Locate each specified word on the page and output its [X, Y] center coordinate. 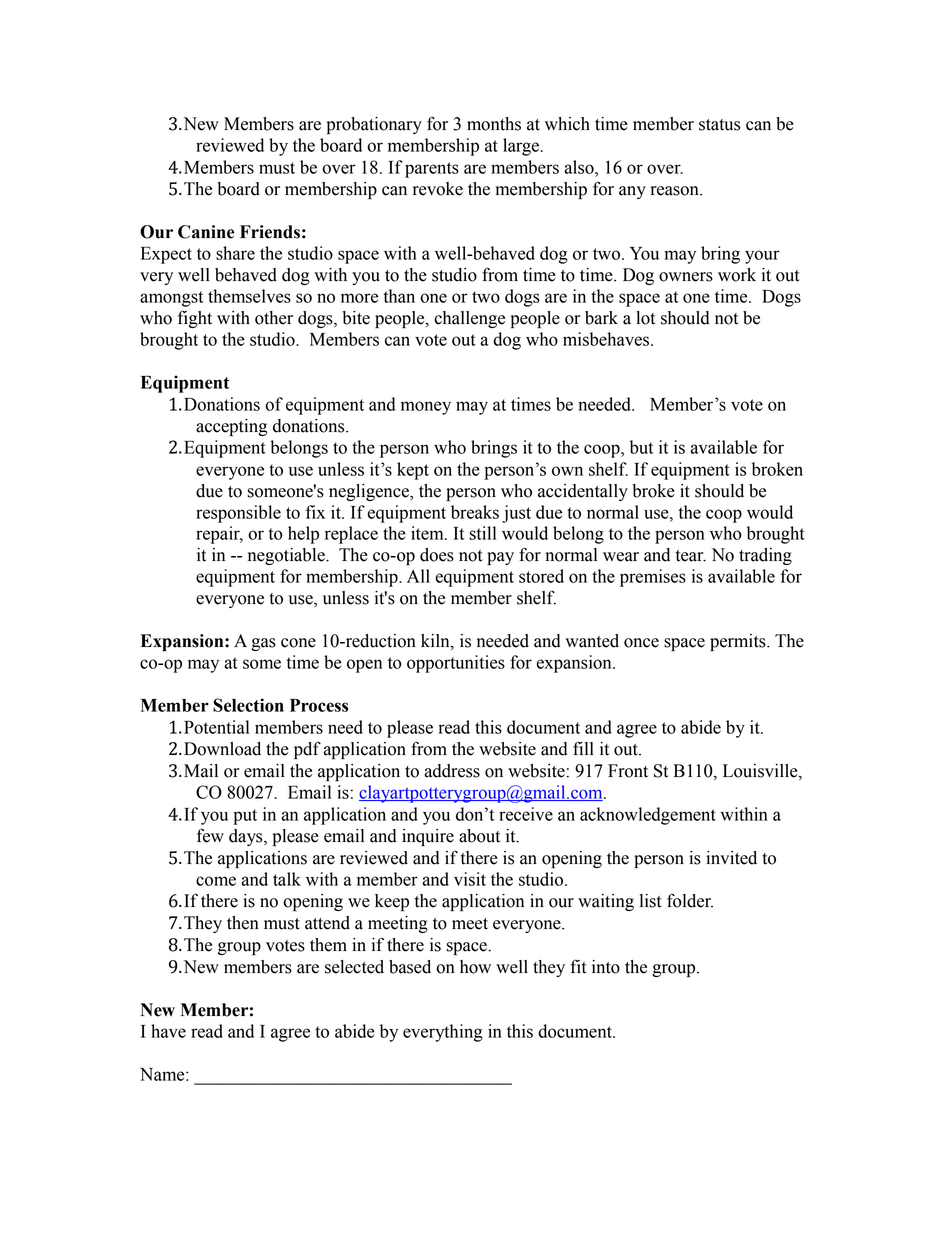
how [475, 967]
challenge [469, 319]
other [274, 318]
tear [691, 556]
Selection [248, 705]
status [719, 125]
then [243, 923]
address [452, 771]
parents [432, 170]
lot [645, 318]
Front [628, 771]
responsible [238, 514]
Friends [270, 232]
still [483, 533]
